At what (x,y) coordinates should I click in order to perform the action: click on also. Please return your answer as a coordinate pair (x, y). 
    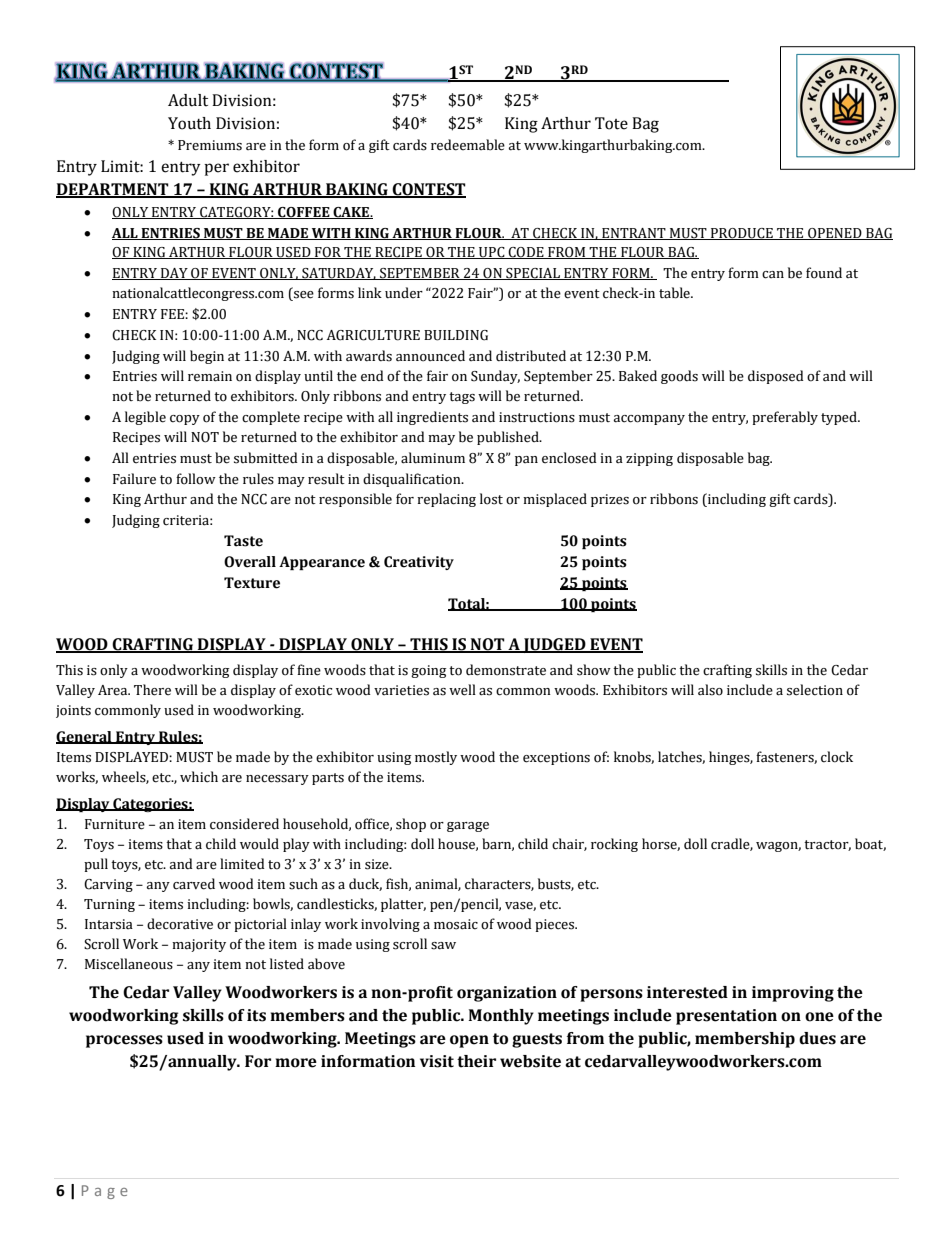
    Looking at the image, I should click on (710, 690).
